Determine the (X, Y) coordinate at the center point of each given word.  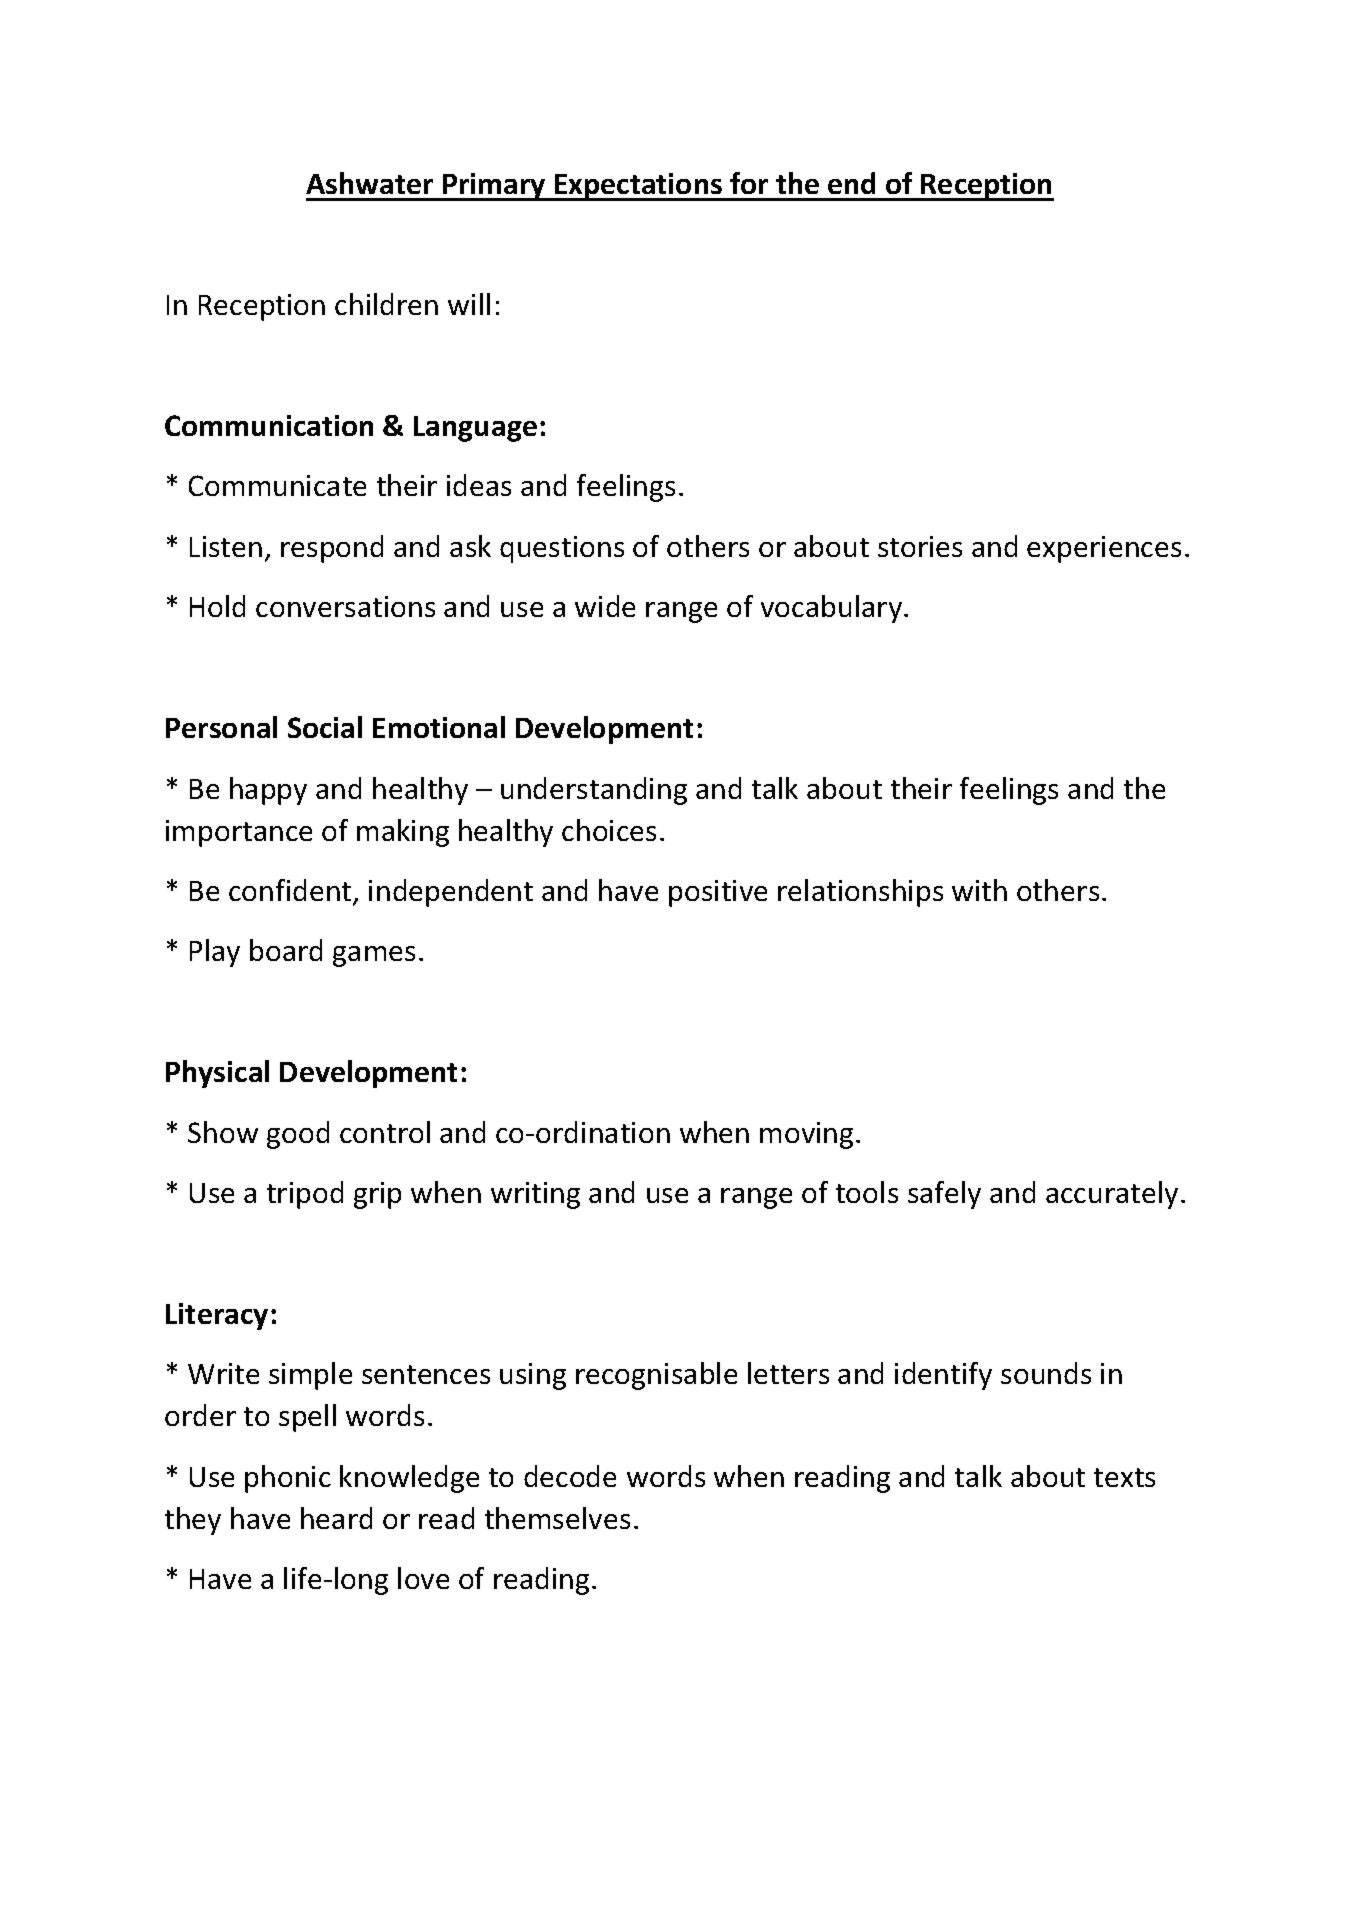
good (298, 1135)
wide (605, 606)
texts (1124, 1477)
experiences (1104, 549)
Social (325, 727)
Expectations (638, 187)
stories (920, 546)
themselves (557, 1518)
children (386, 304)
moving (806, 1135)
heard (336, 1518)
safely (944, 1195)
